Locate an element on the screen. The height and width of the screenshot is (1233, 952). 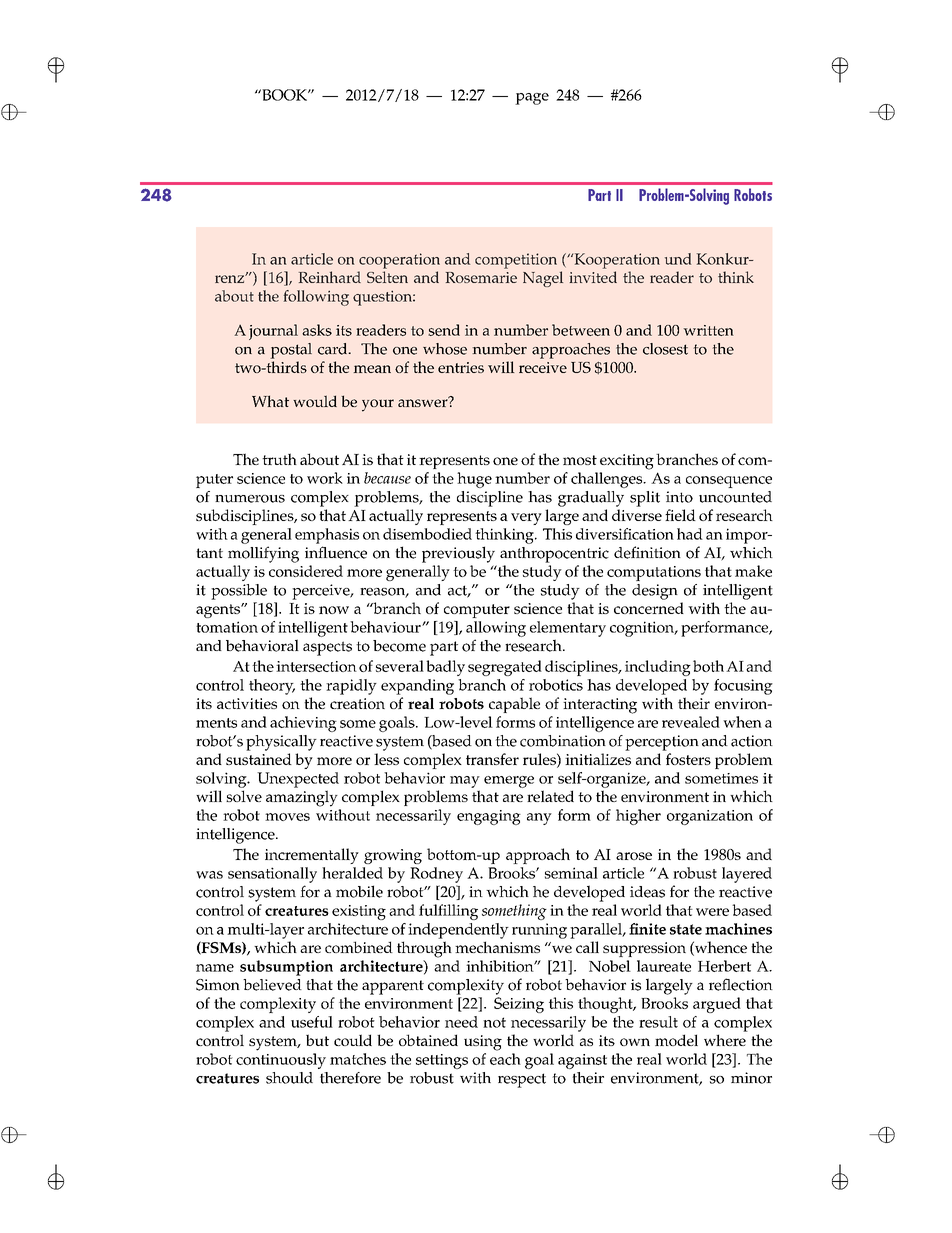
und is located at coordinates (678, 259).
